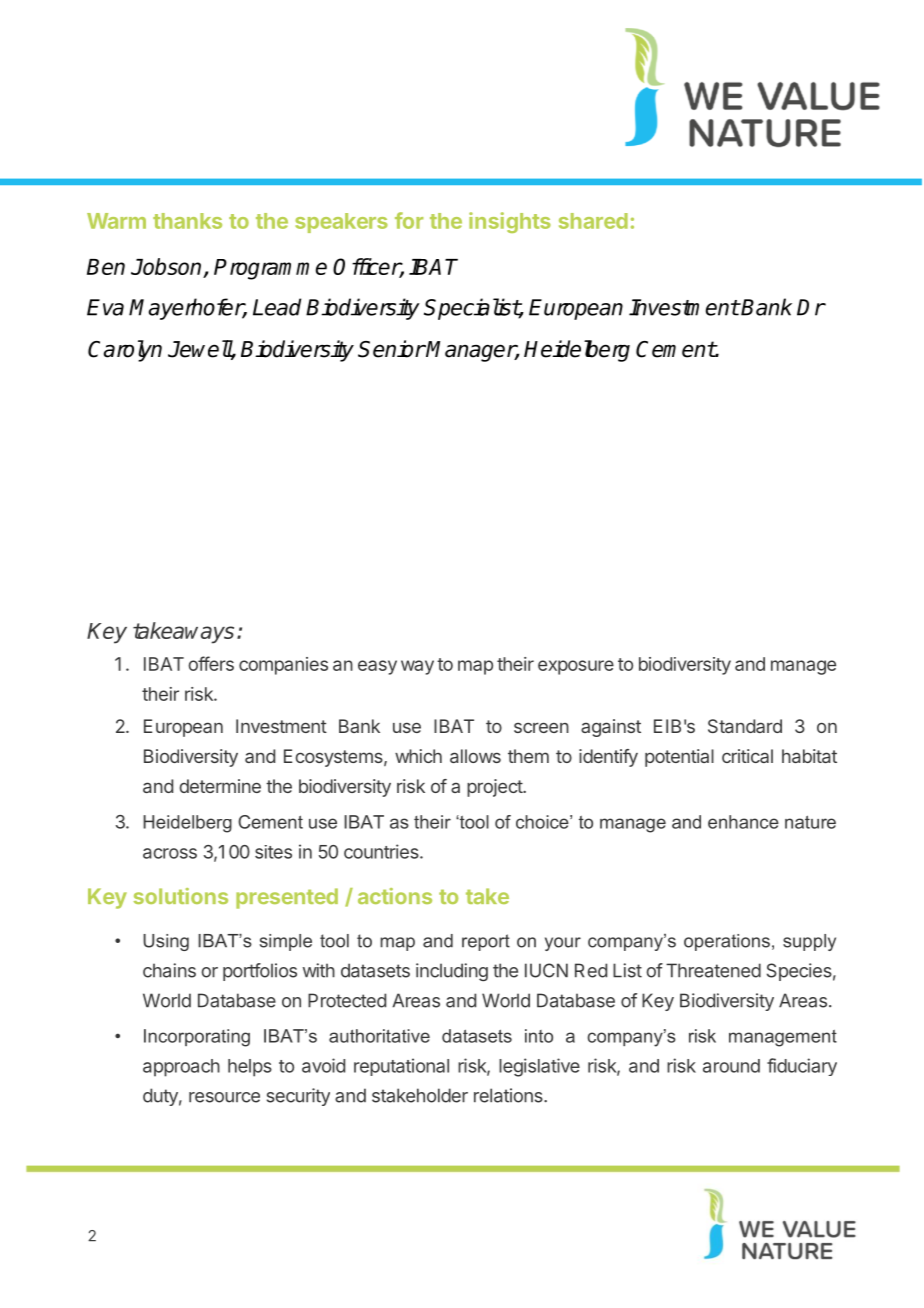  I want to click on for, so click(409, 220).
